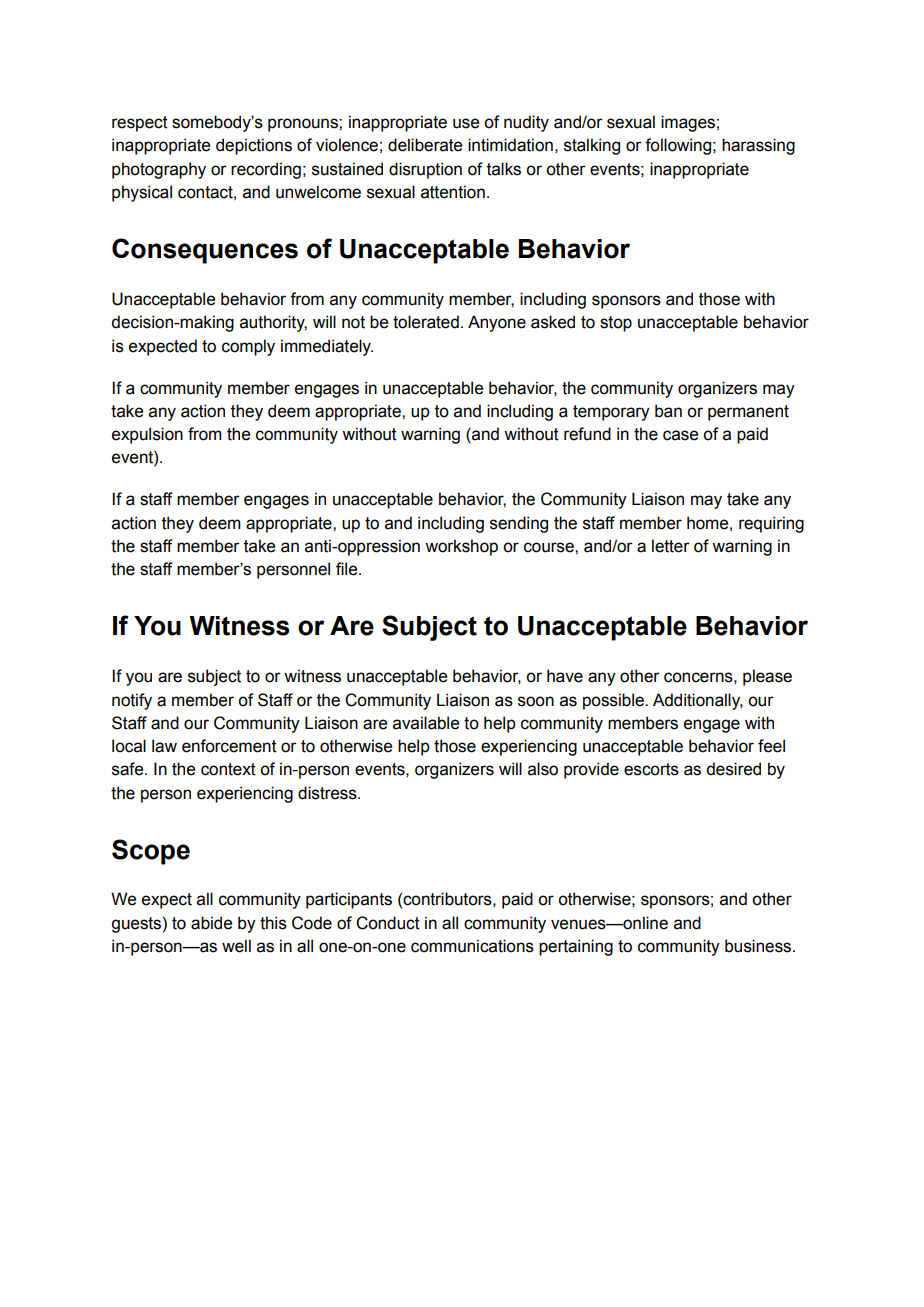 The height and width of the screenshot is (1307, 924). I want to click on Additionally, so click(698, 701).
